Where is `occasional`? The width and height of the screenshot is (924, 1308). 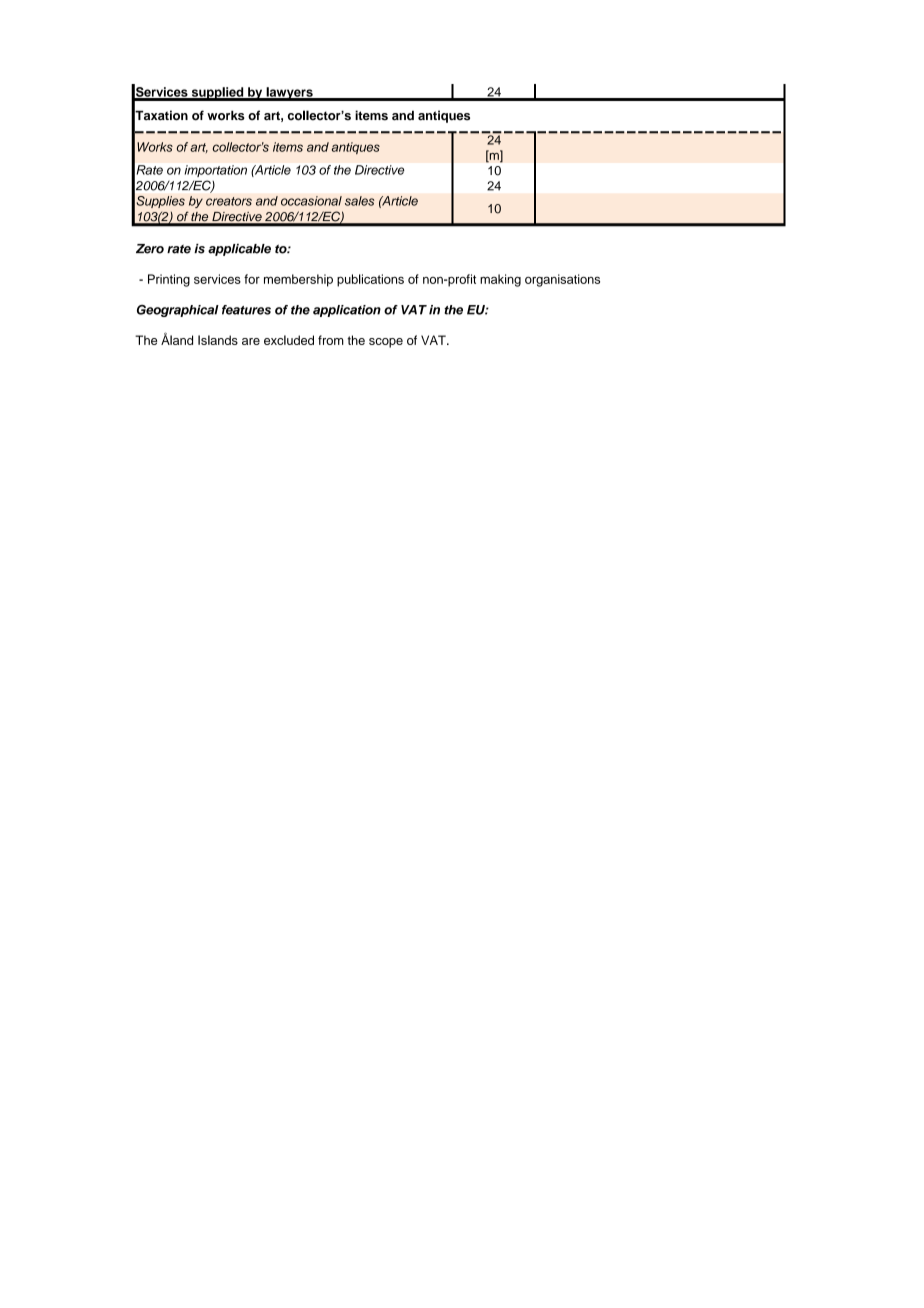
occasional is located at coordinates (311, 201).
